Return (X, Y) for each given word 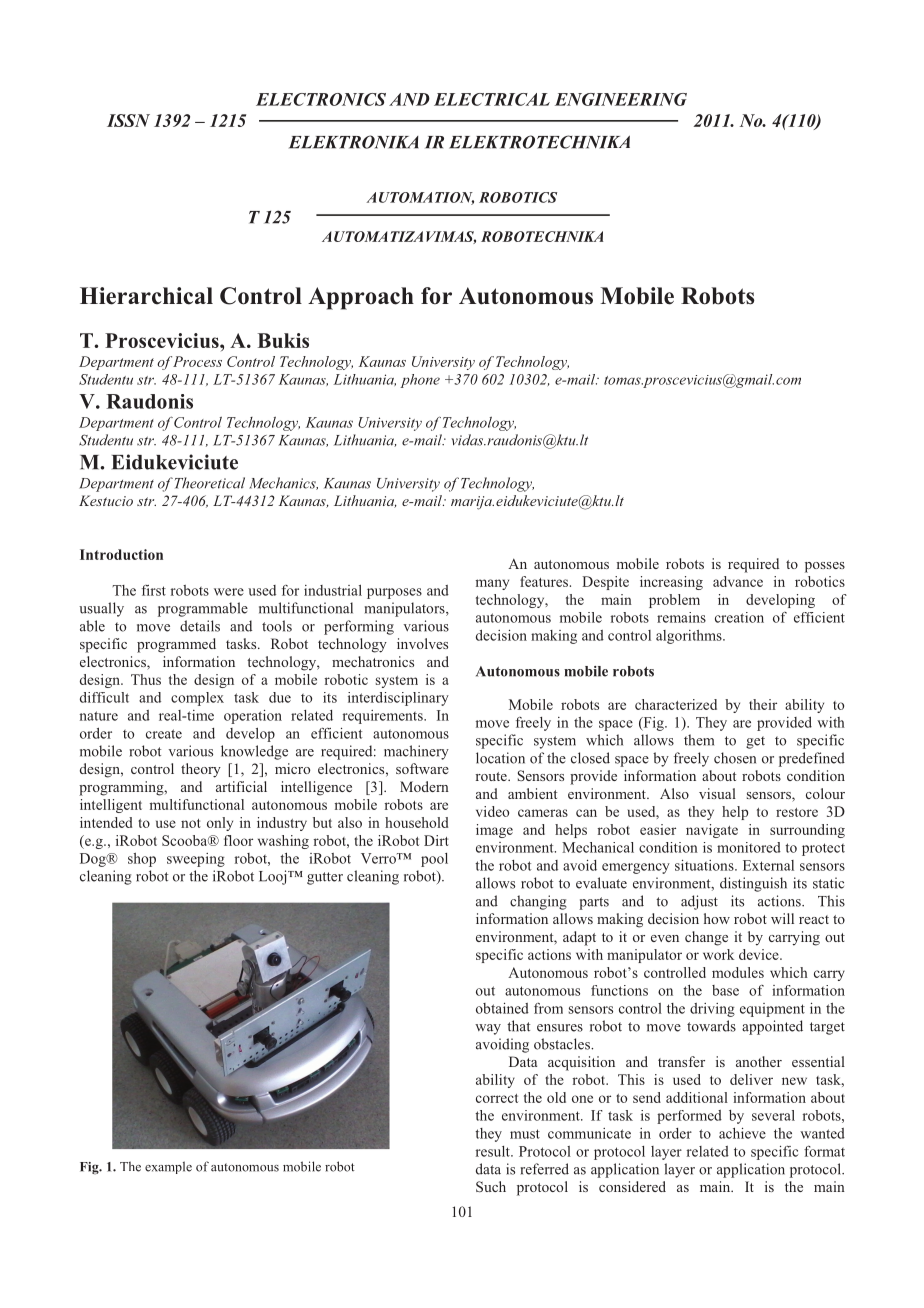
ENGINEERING (621, 99)
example (168, 1167)
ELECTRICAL (492, 99)
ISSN (128, 120)
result (494, 1151)
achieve (742, 1133)
